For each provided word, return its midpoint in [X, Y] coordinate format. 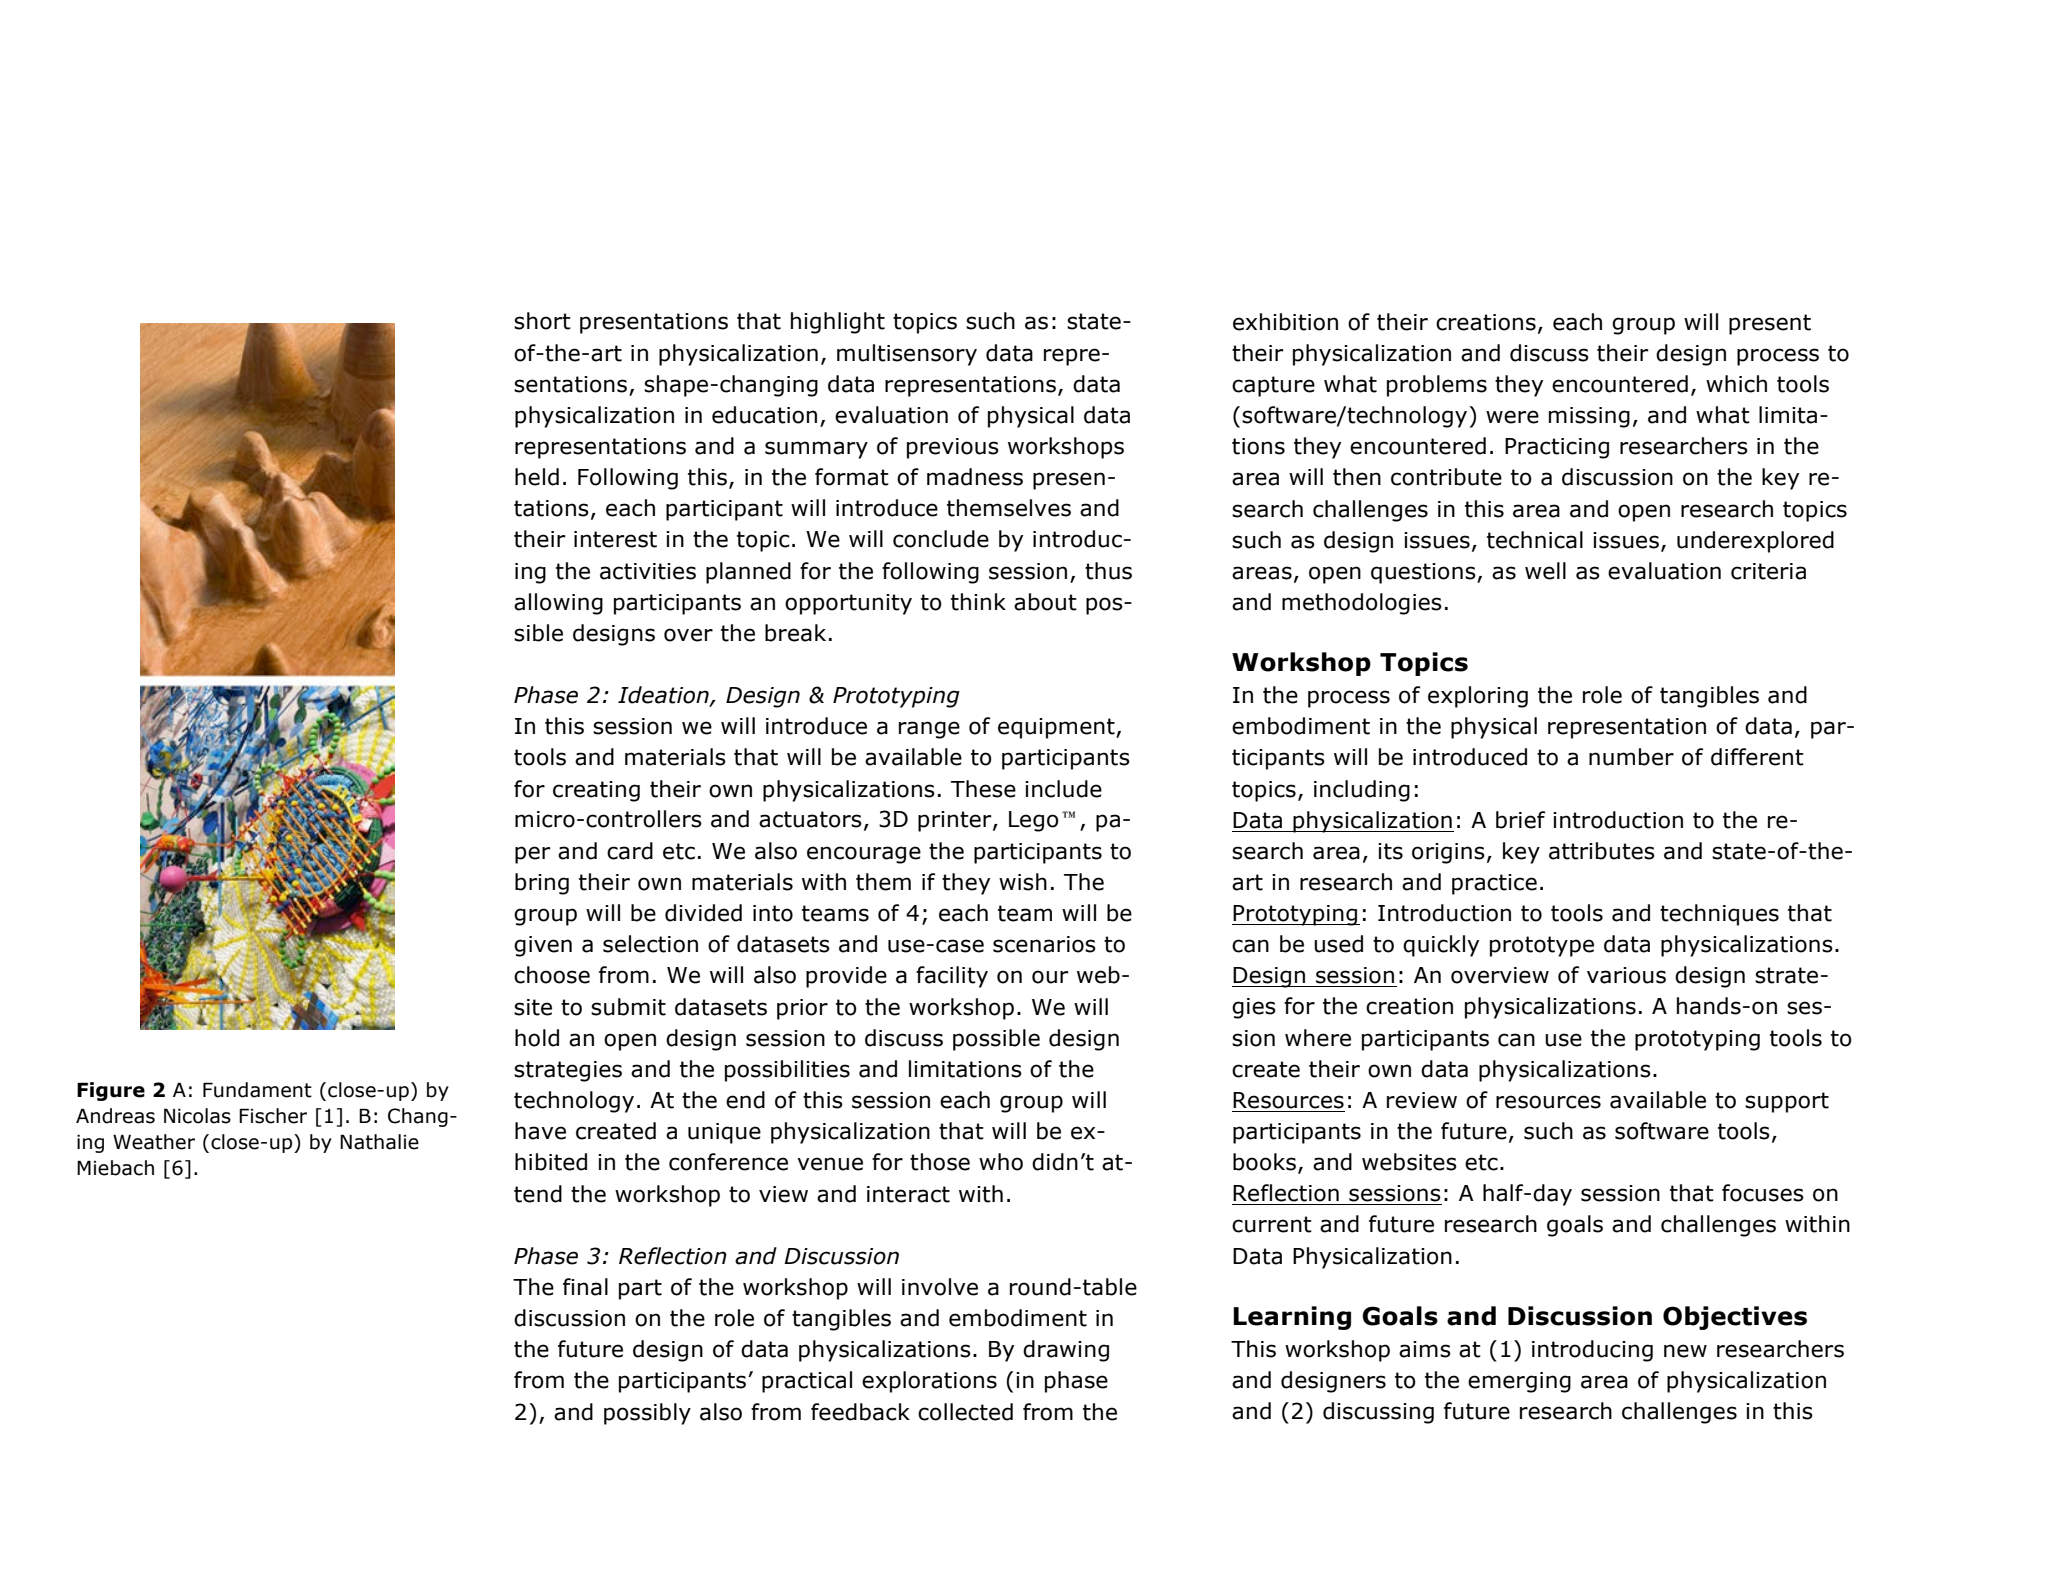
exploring [1478, 697]
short [542, 321]
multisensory [907, 355]
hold [537, 1038]
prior [802, 1009]
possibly [647, 1414]
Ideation [664, 696]
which [1736, 384]
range [929, 730]
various [1626, 975]
